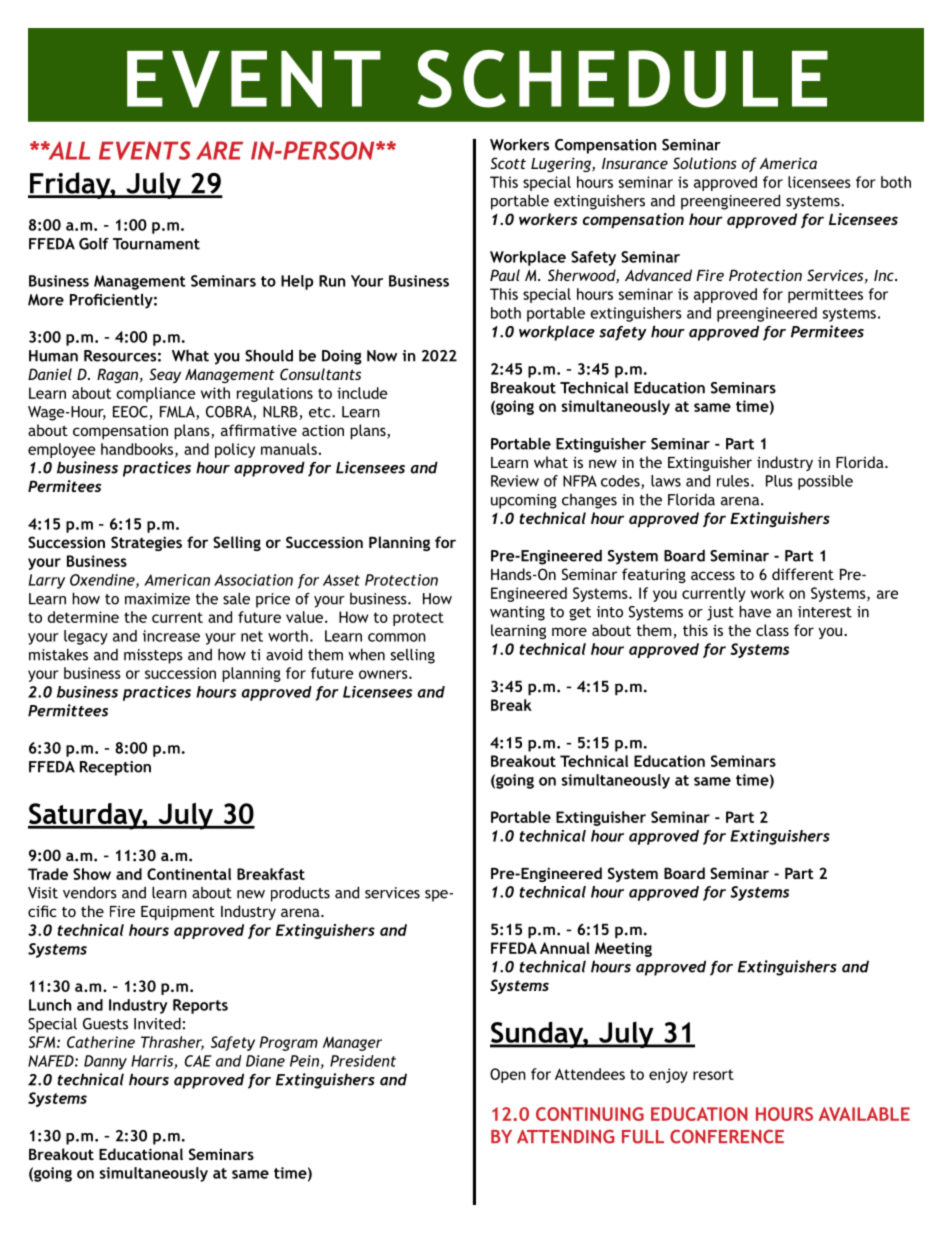 This page has width=952, height=1233. I want to click on Open, so click(508, 1075).
